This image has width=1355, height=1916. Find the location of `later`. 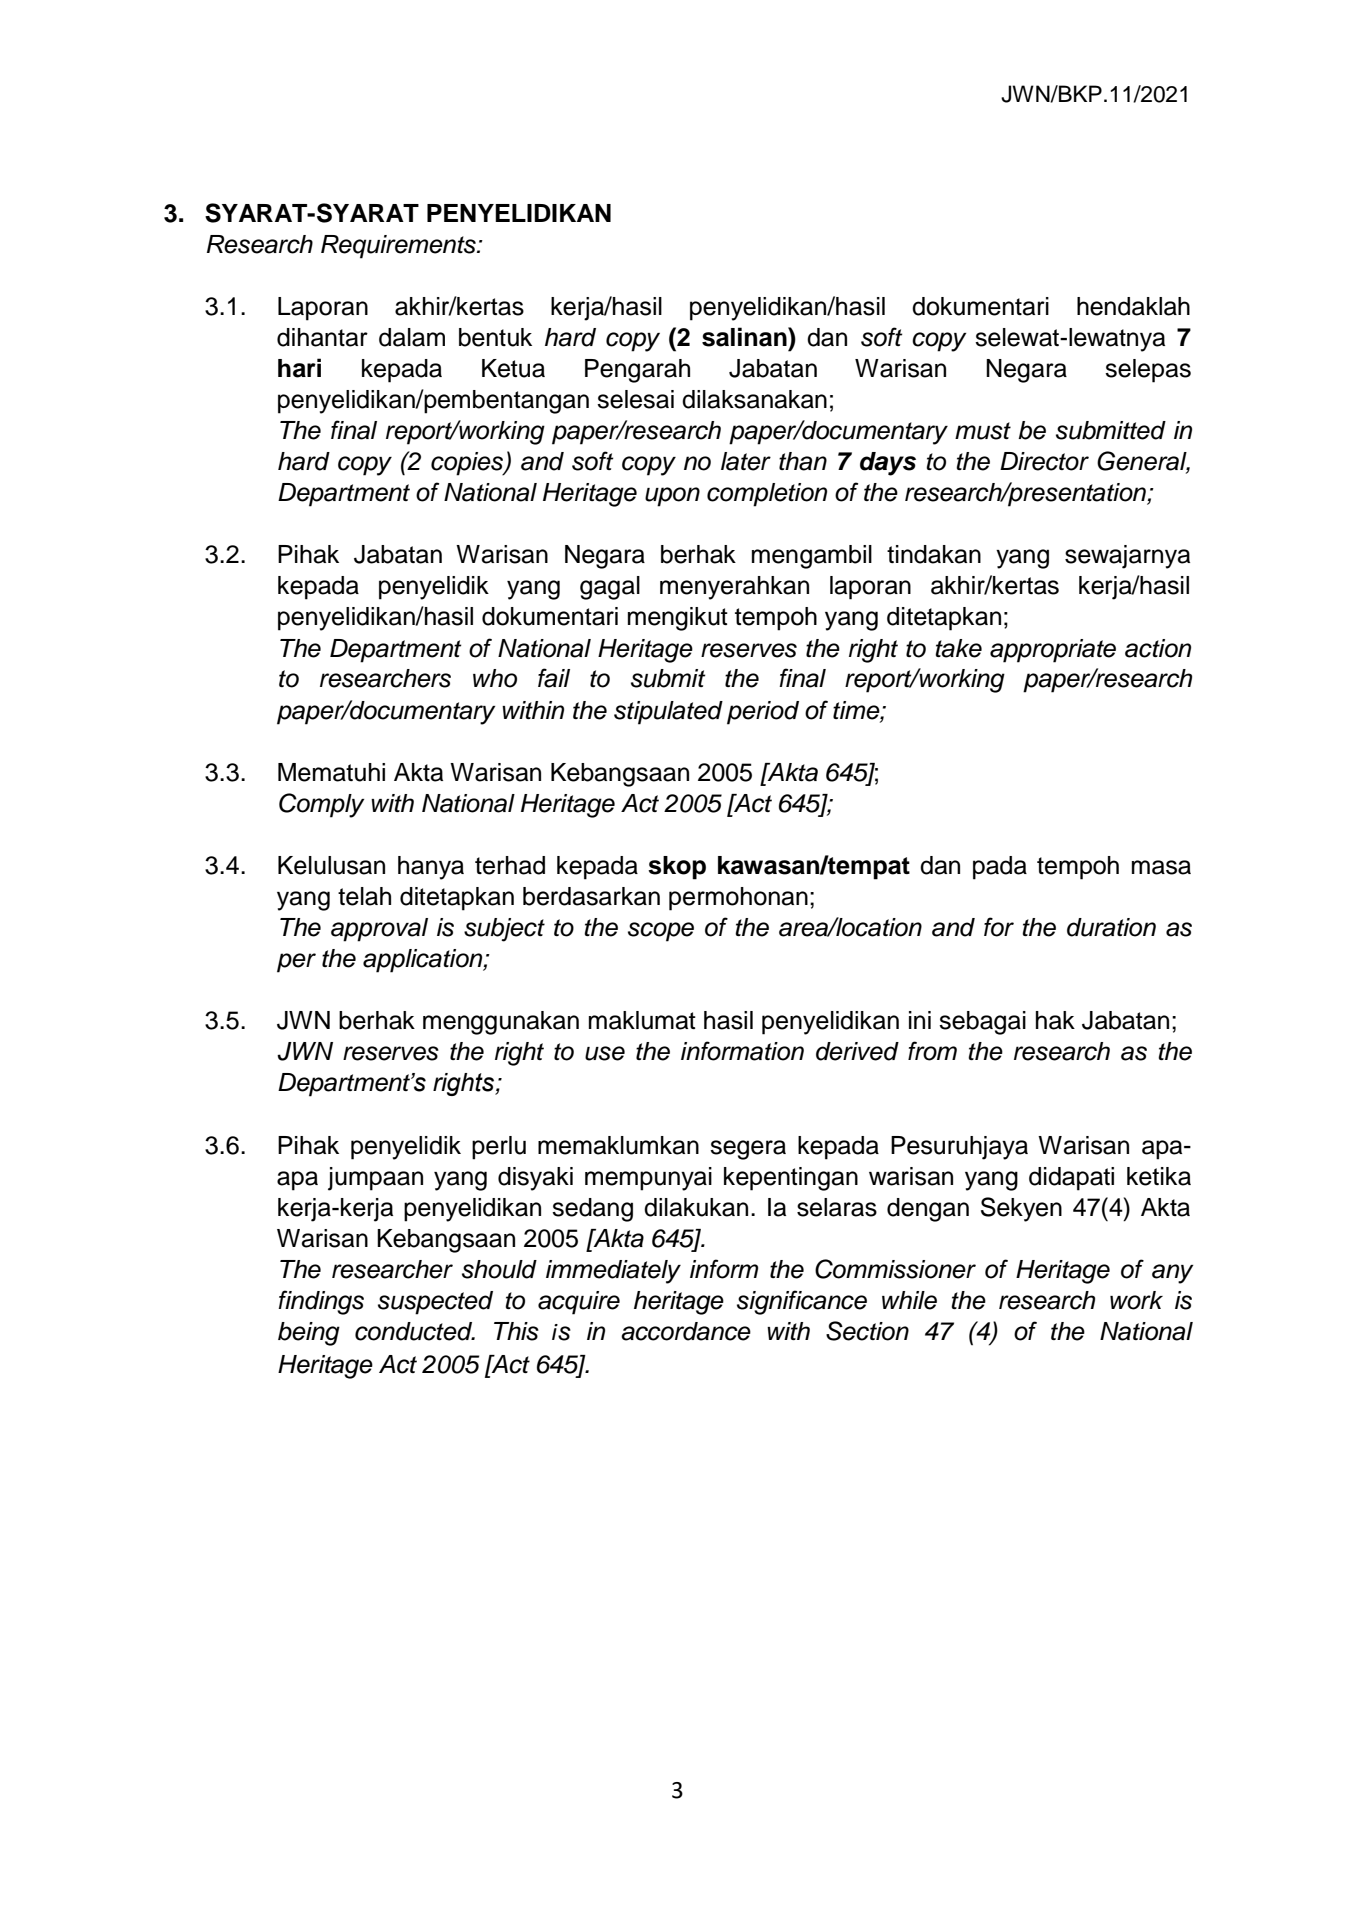

later is located at coordinates (746, 461).
